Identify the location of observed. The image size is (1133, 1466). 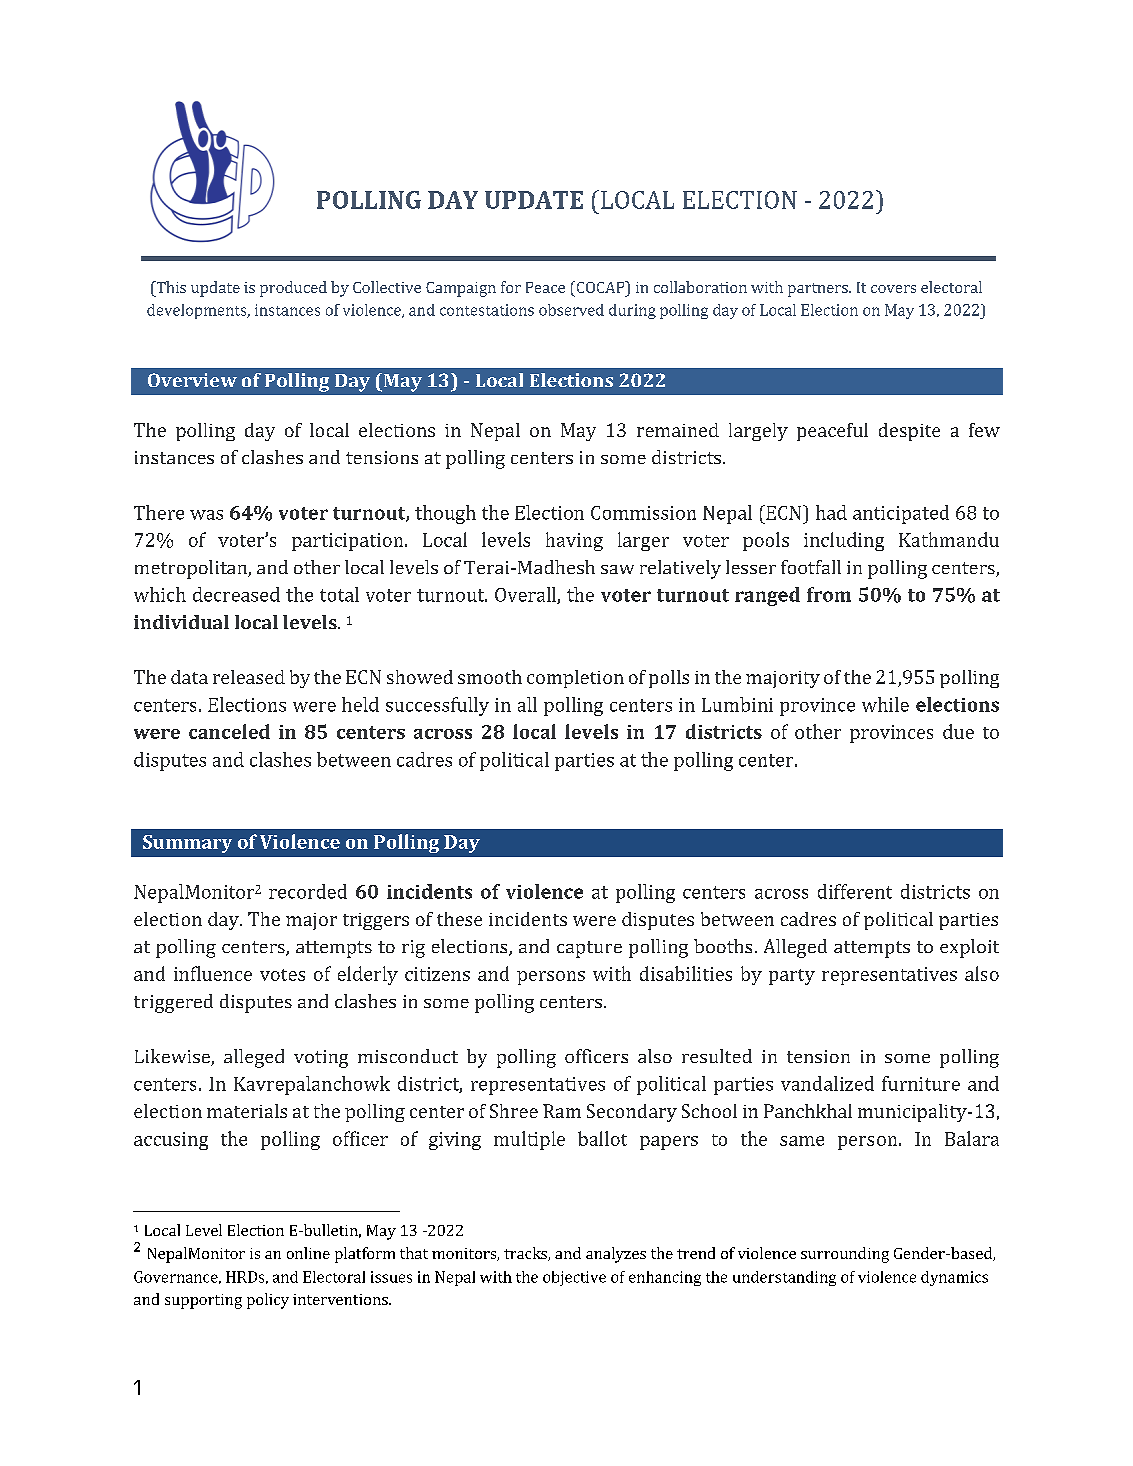
(571, 310).
